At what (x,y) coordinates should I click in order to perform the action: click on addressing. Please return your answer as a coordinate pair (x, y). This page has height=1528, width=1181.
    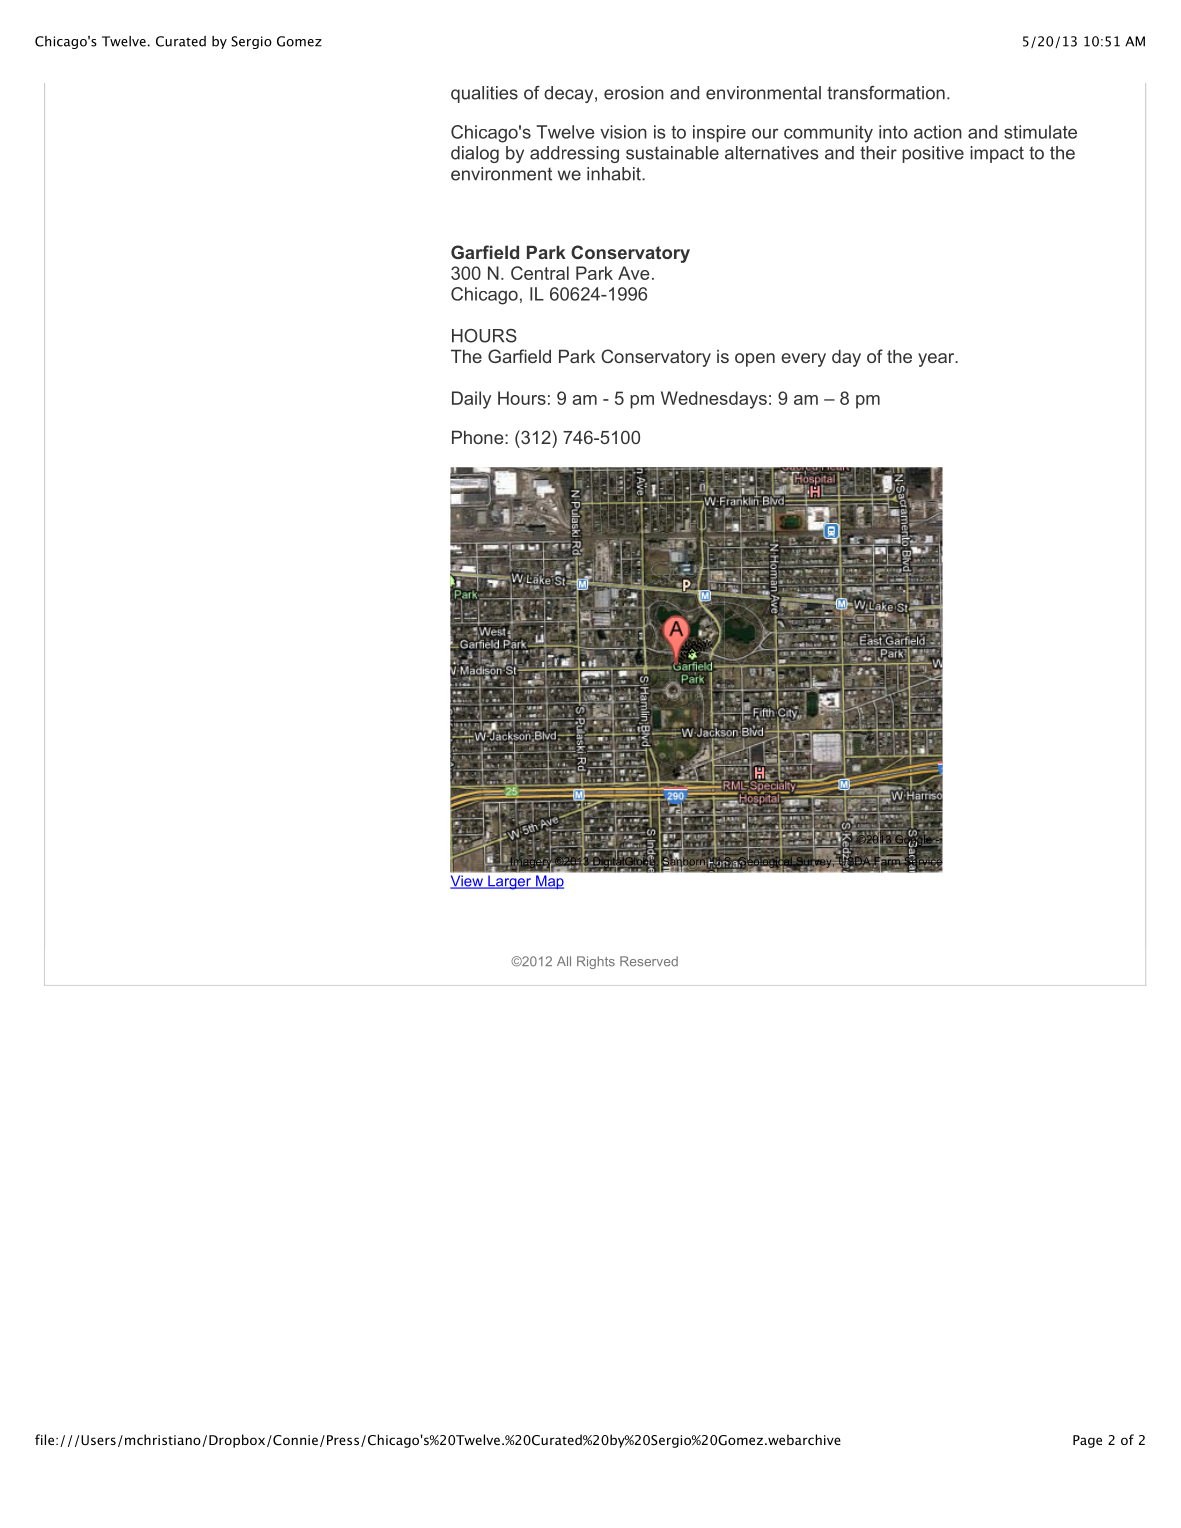
    Looking at the image, I should click on (574, 154).
